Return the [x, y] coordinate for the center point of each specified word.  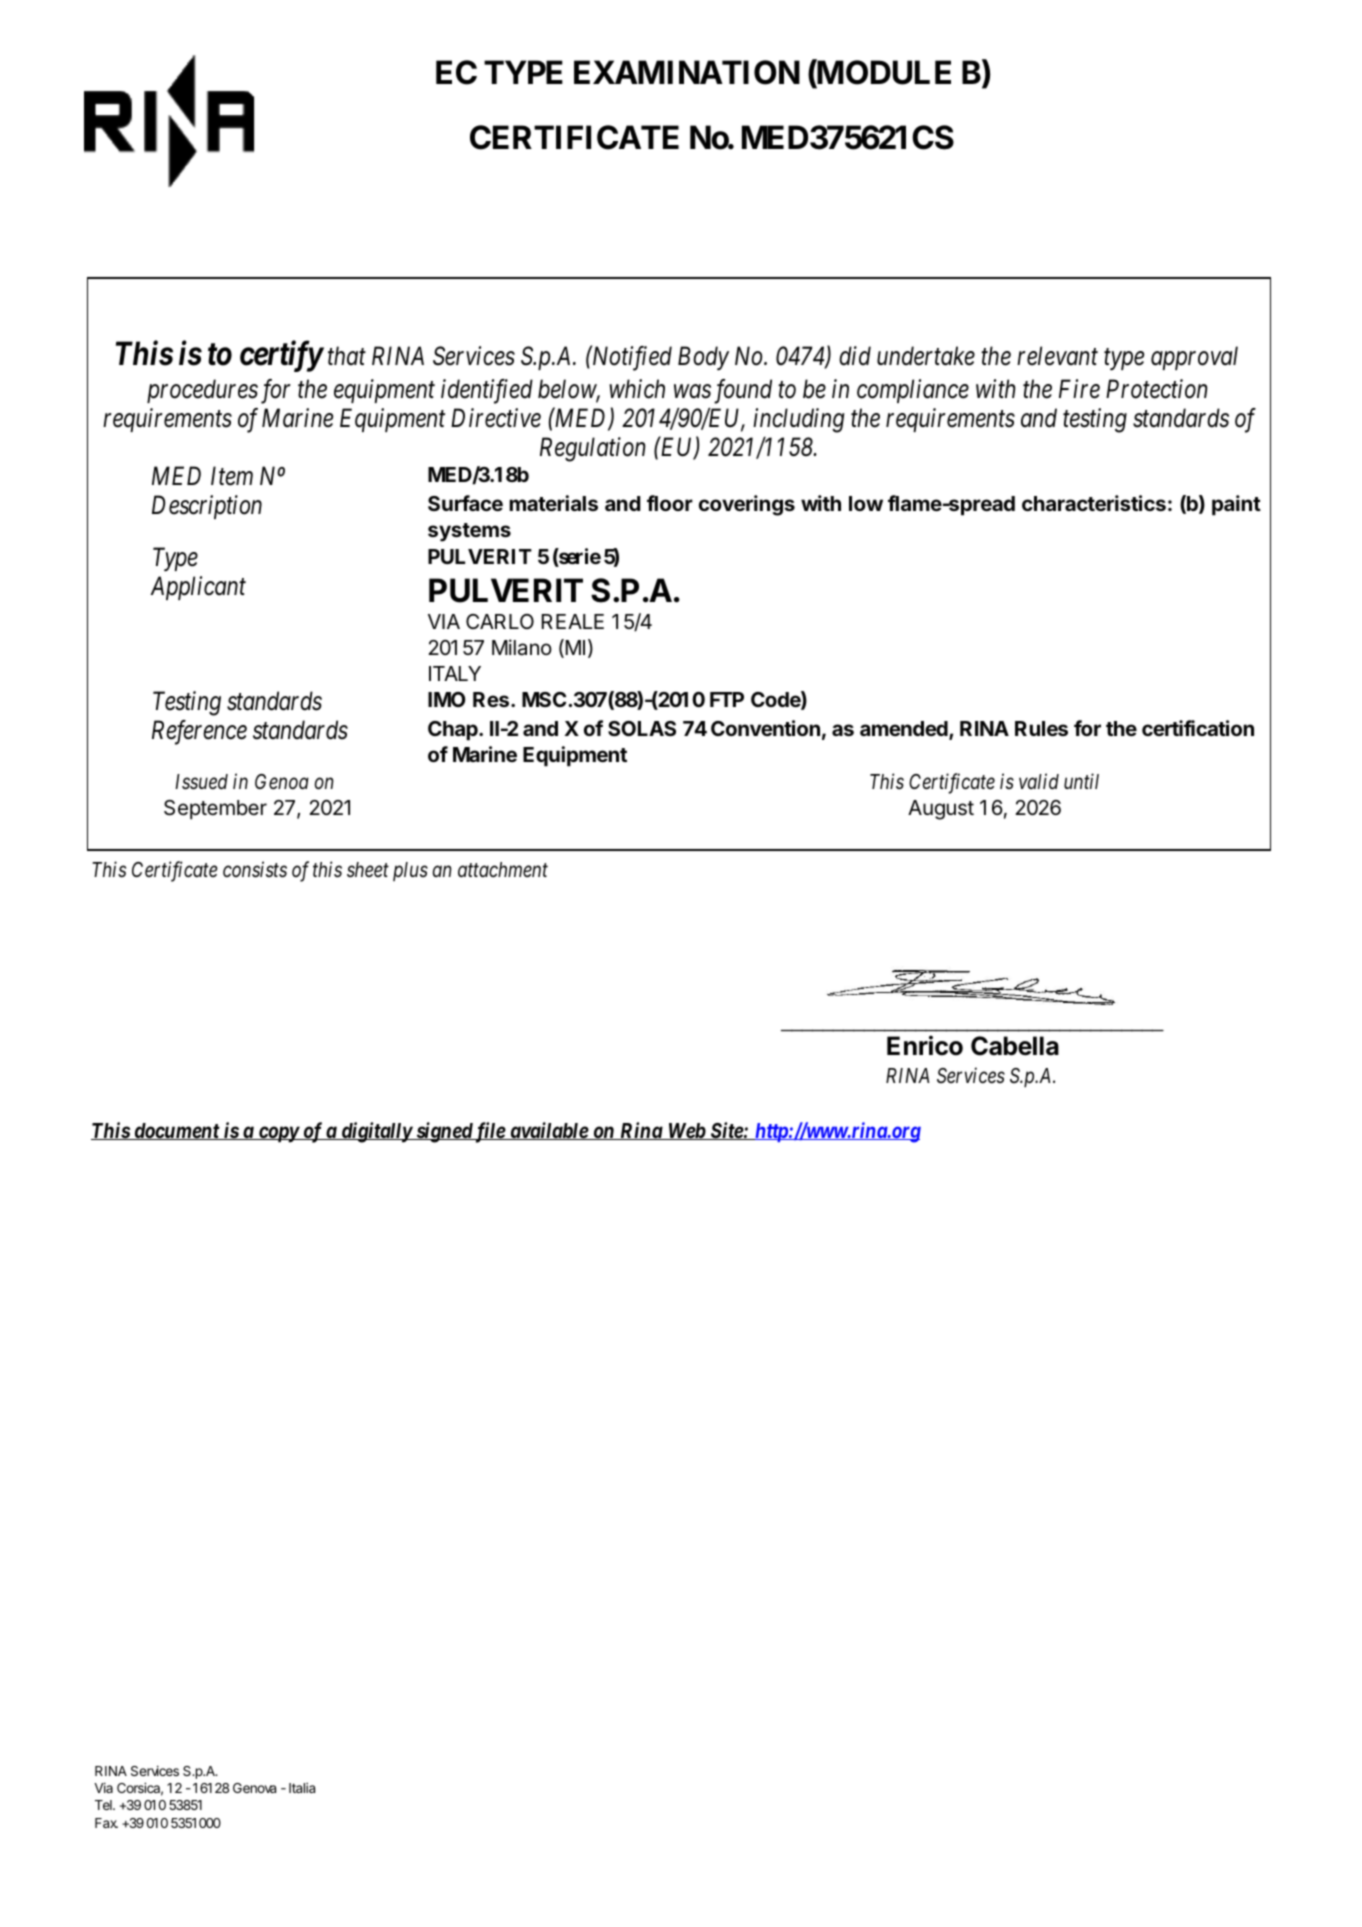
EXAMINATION [687, 72]
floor [670, 503]
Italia [302, 1788]
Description [207, 507]
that [347, 356]
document [176, 1131]
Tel [104, 1805]
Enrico [925, 1045]
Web [686, 1131]
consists [255, 869]
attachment [503, 870]
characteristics [1094, 503]
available [548, 1131]
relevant [1057, 356]
